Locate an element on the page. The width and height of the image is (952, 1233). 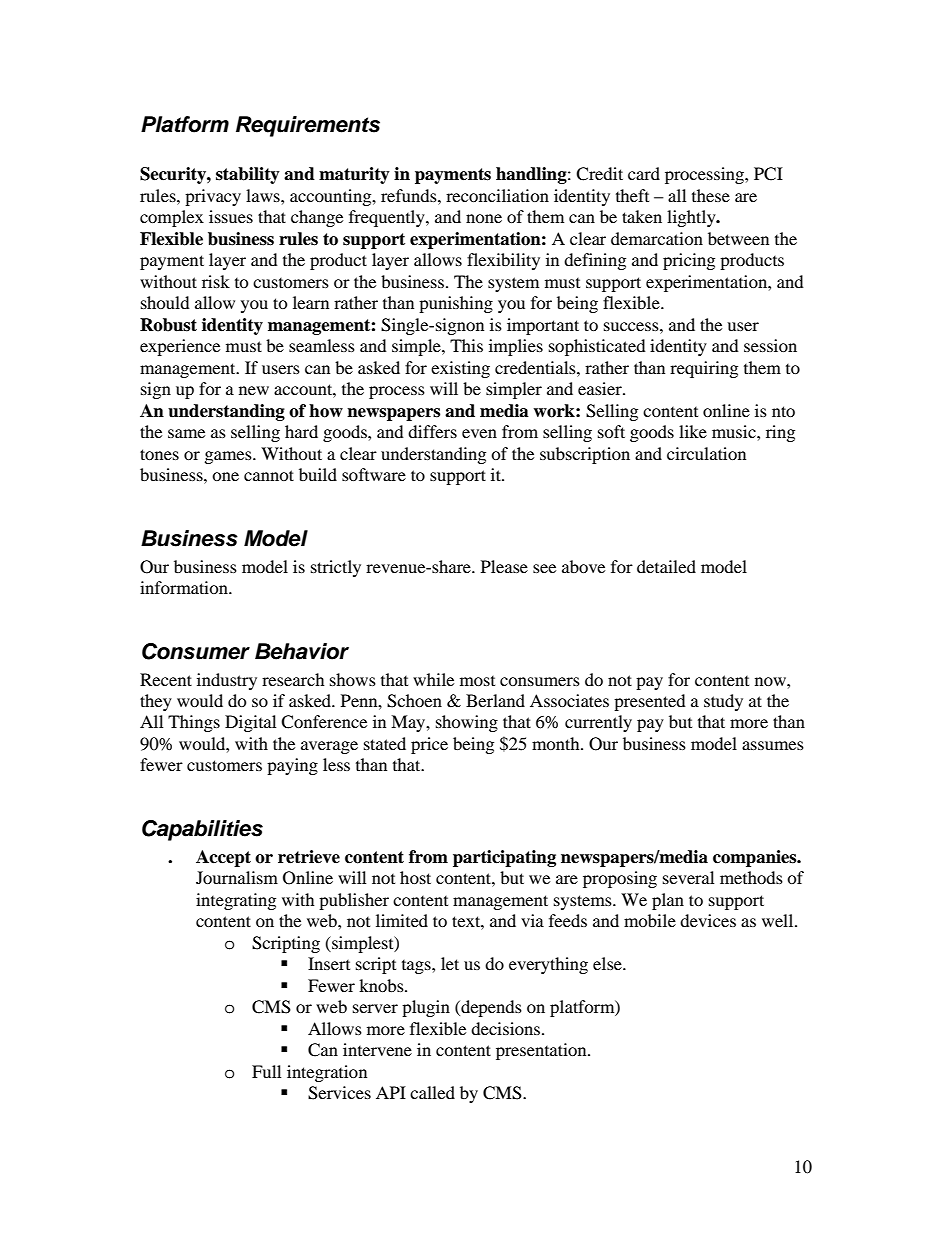
stability is located at coordinates (248, 175).
